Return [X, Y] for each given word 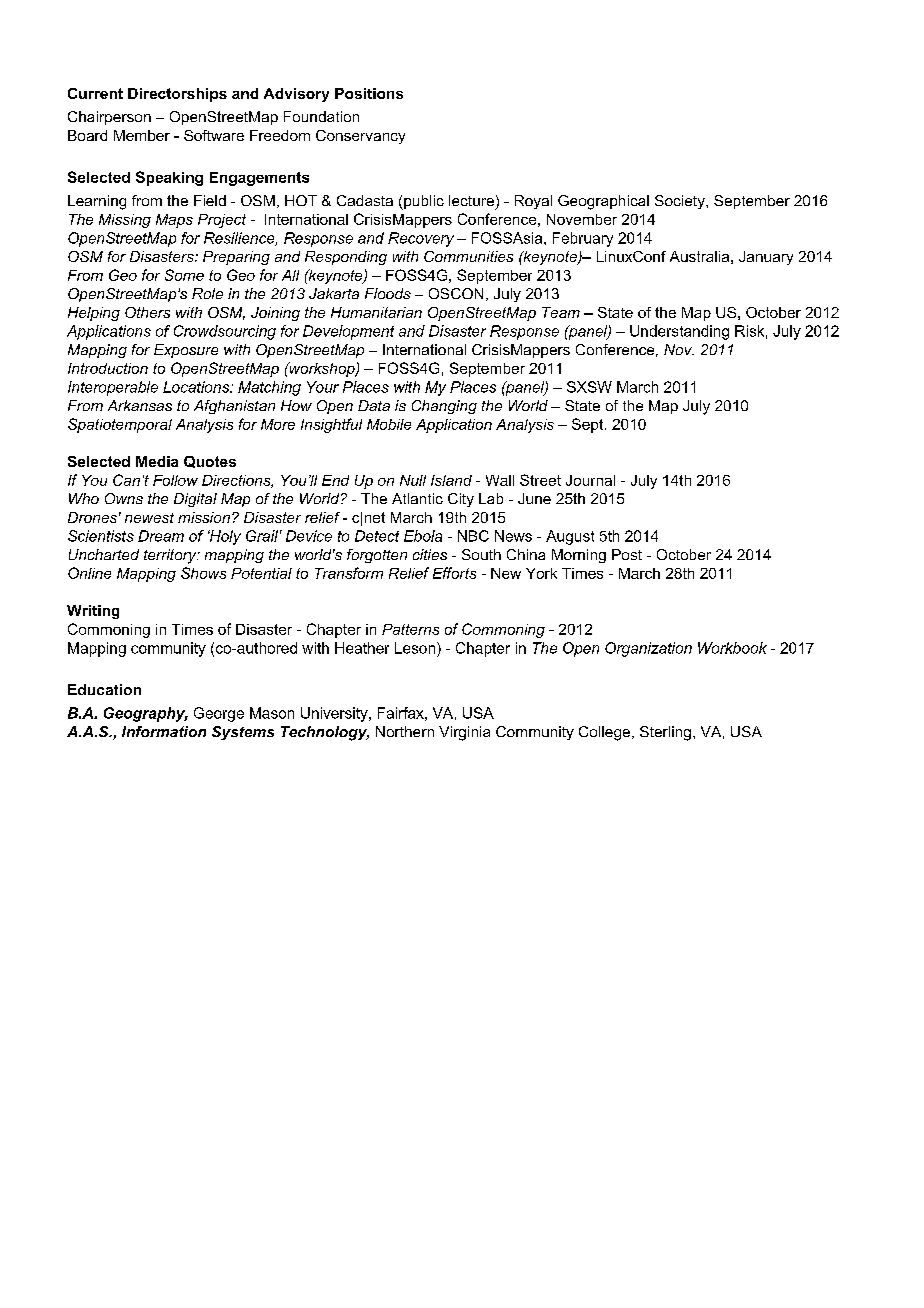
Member [142, 135]
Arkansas [140, 405]
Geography [146, 714]
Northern [405, 731]
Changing [444, 407]
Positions [369, 93]
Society [681, 202]
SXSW [589, 387]
